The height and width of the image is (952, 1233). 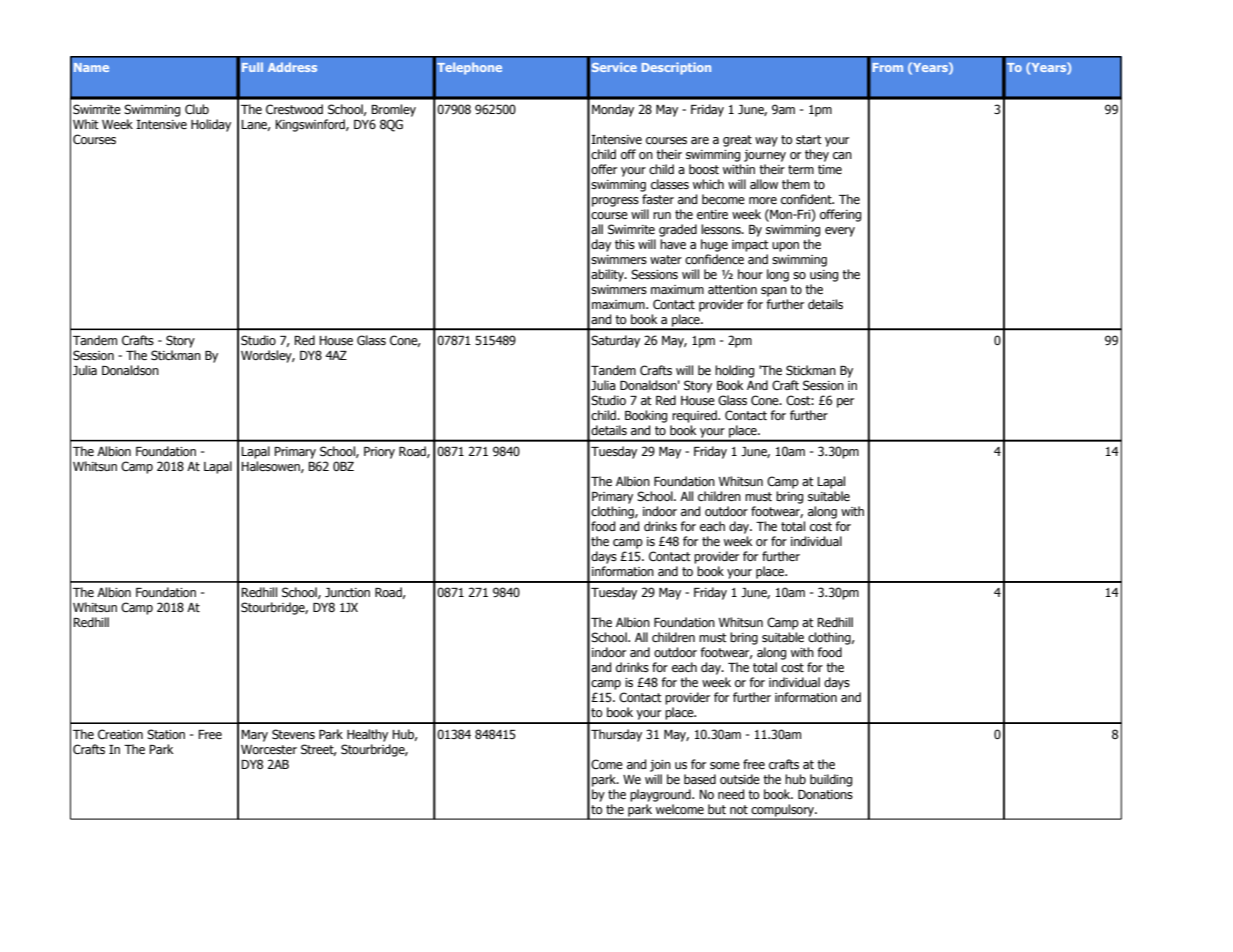 I want to click on Club, so click(x=197, y=109).
